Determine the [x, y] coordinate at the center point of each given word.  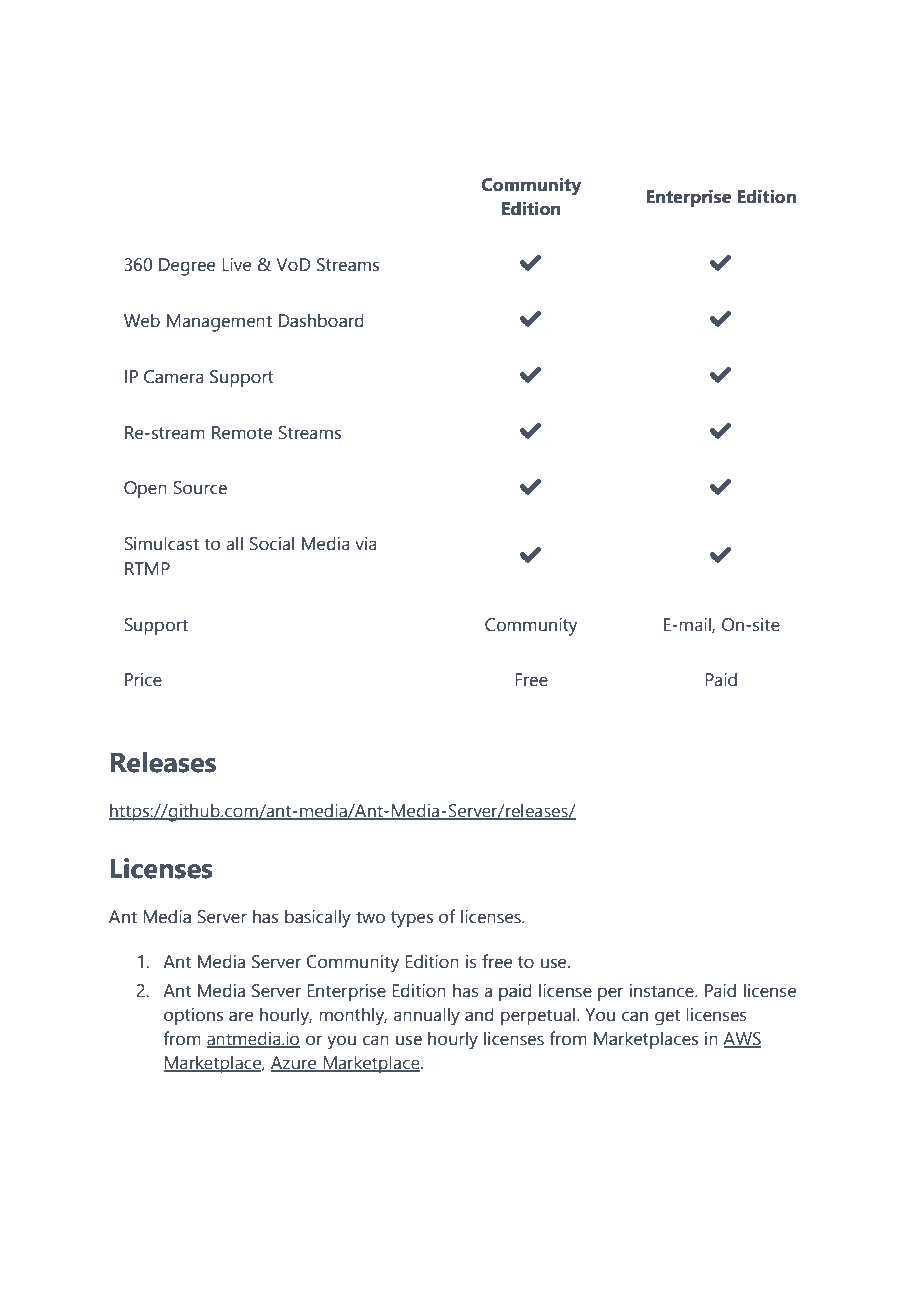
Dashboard [321, 320]
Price [143, 680]
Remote [242, 433]
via [366, 544]
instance [663, 991]
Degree [187, 267]
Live [236, 264]
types [412, 919]
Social [271, 543]
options [193, 1016]
